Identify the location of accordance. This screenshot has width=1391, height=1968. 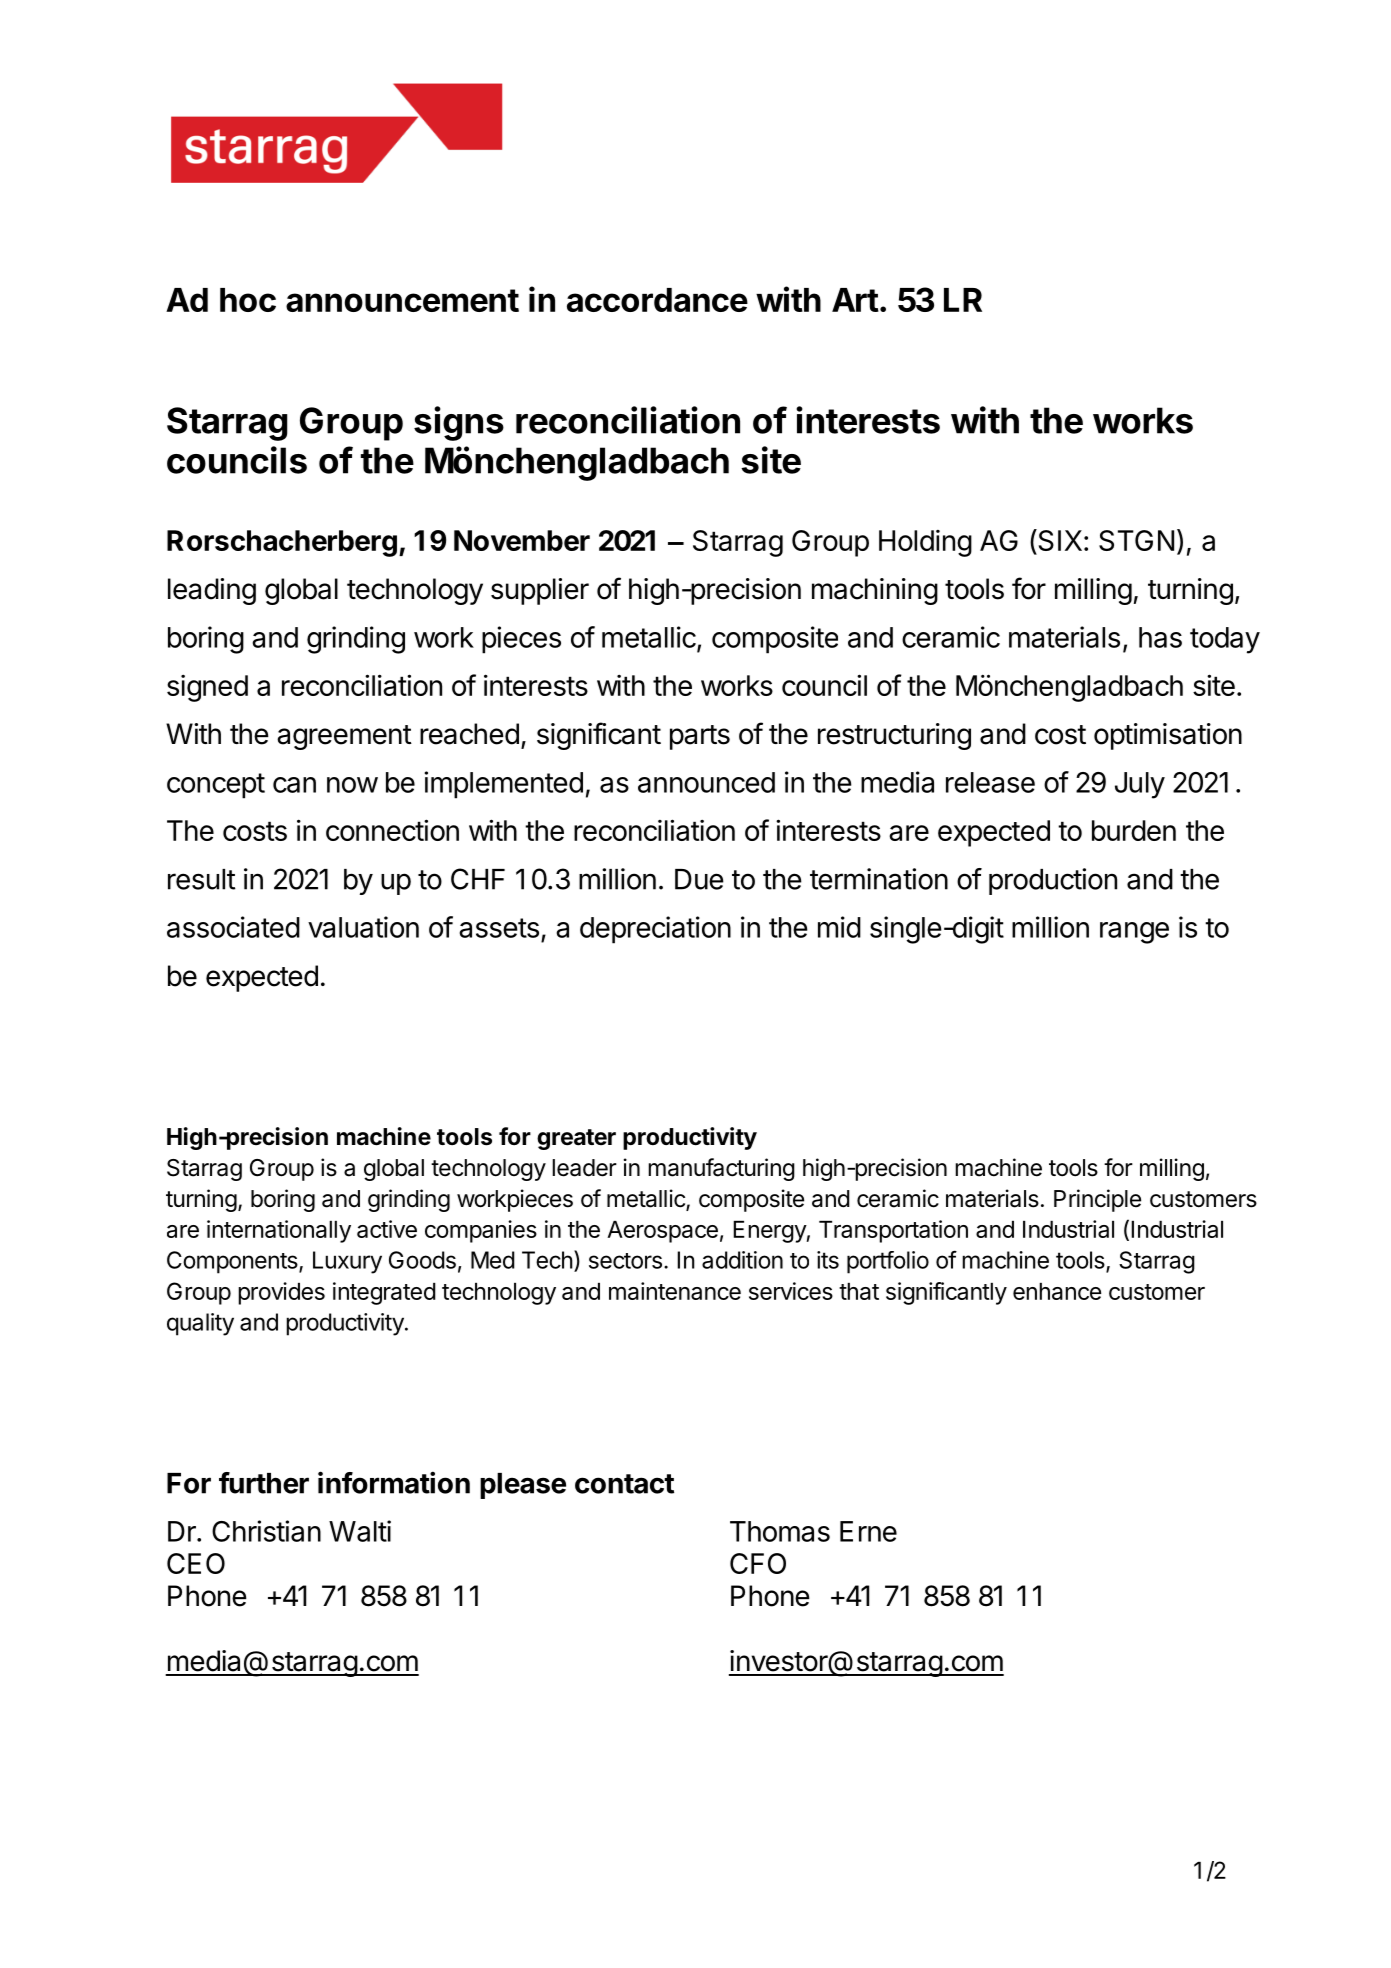
(657, 300).
